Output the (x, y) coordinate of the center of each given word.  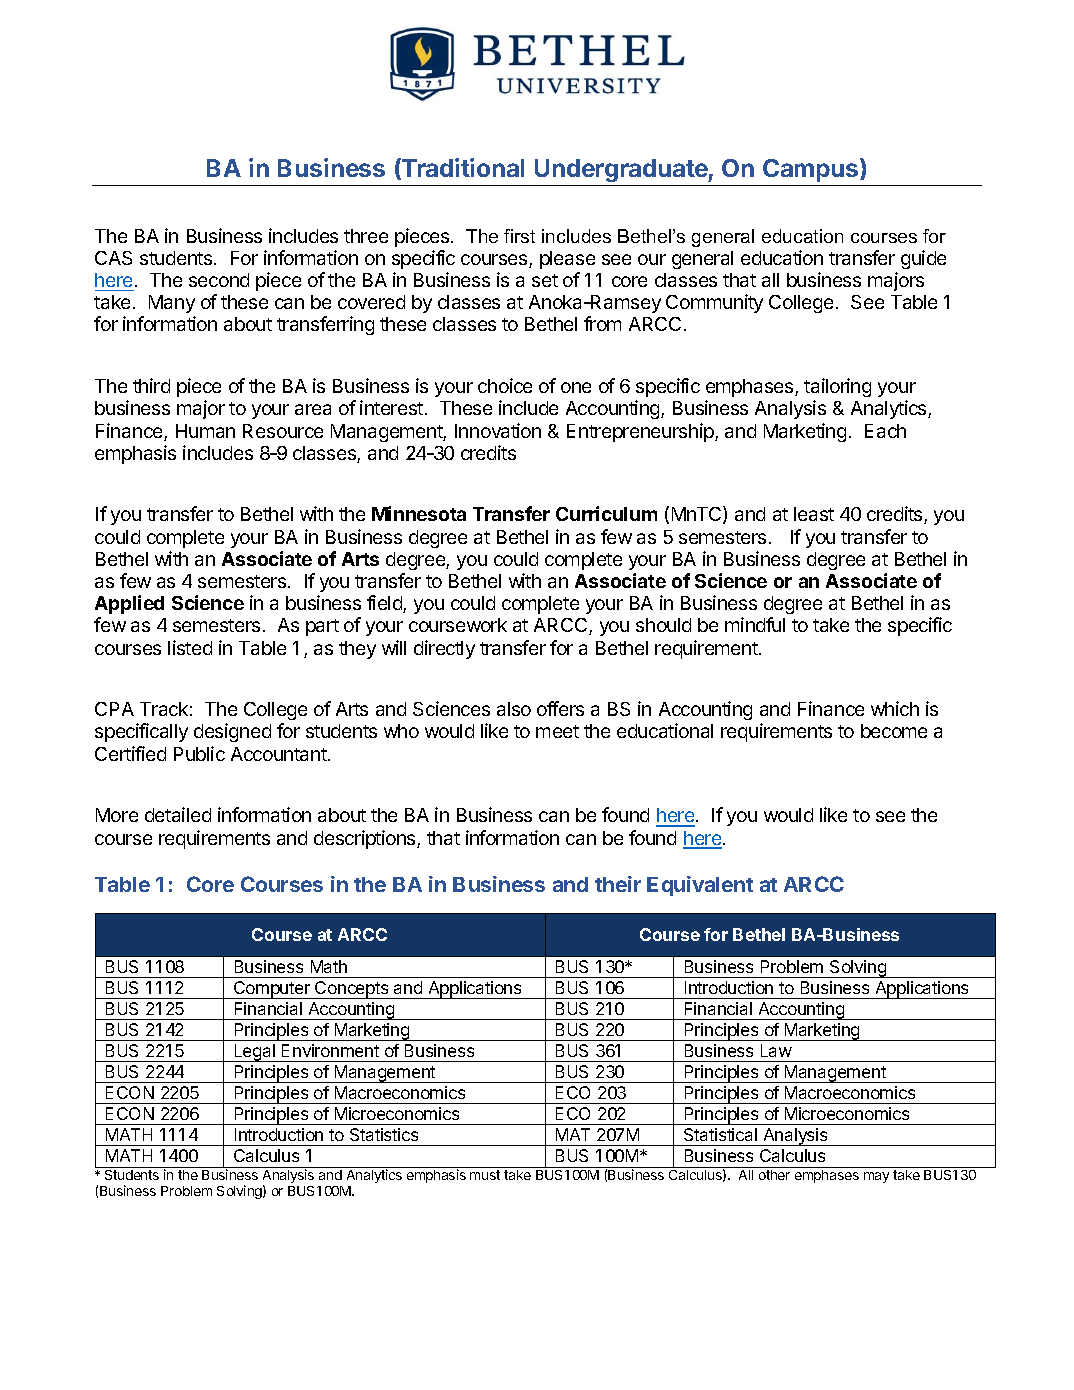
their (618, 884)
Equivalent (700, 886)
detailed (178, 814)
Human (205, 431)
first (519, 236)
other (774, 1175)
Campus (812, 170)
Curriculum (606, 513)
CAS (113, 258)
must (485, 1175)
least (814, 514)
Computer (271, 990)
